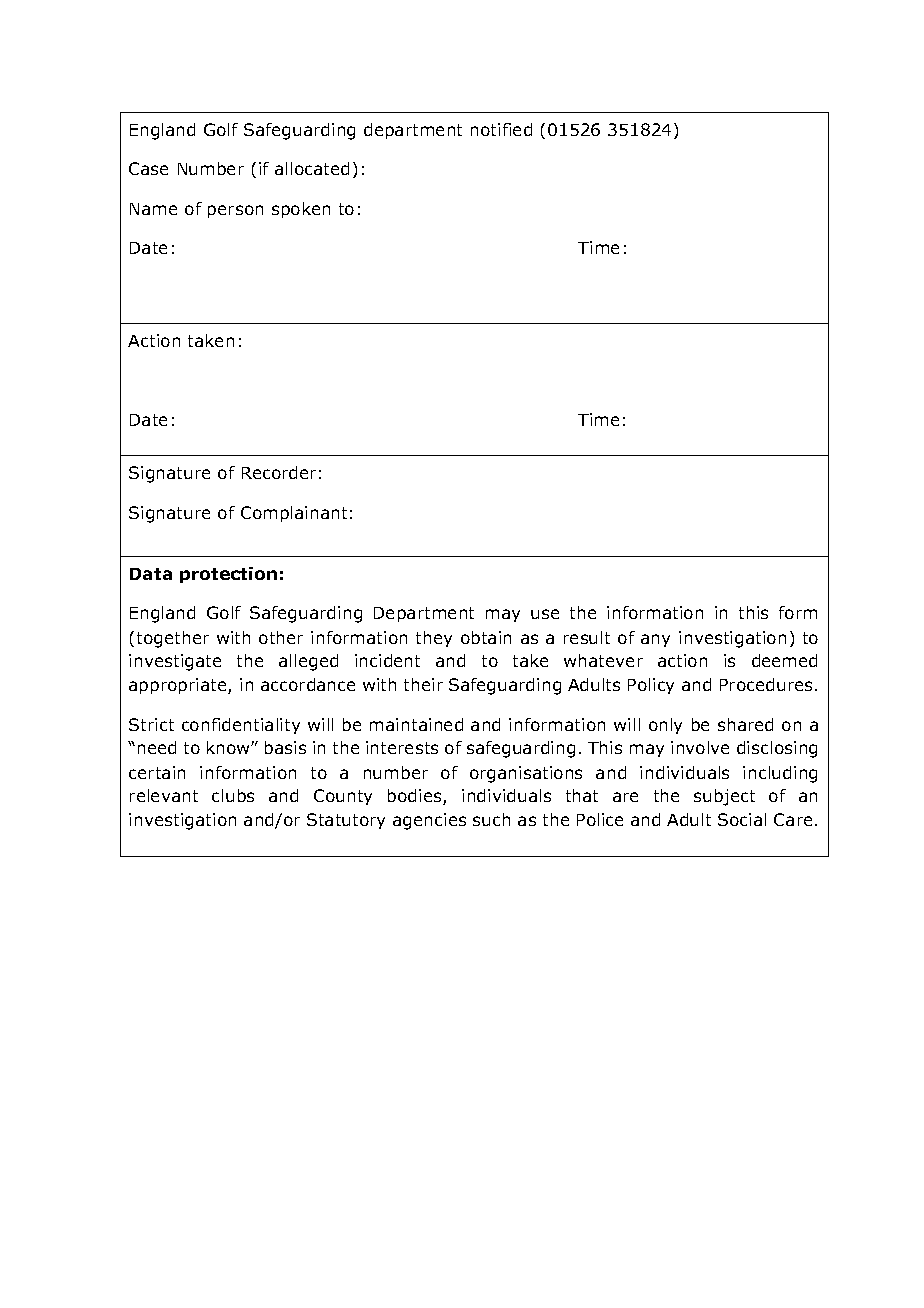 Image resolution: width=924 pixels, height=1308 pixels. I want to click on any, so click(655, 640).
